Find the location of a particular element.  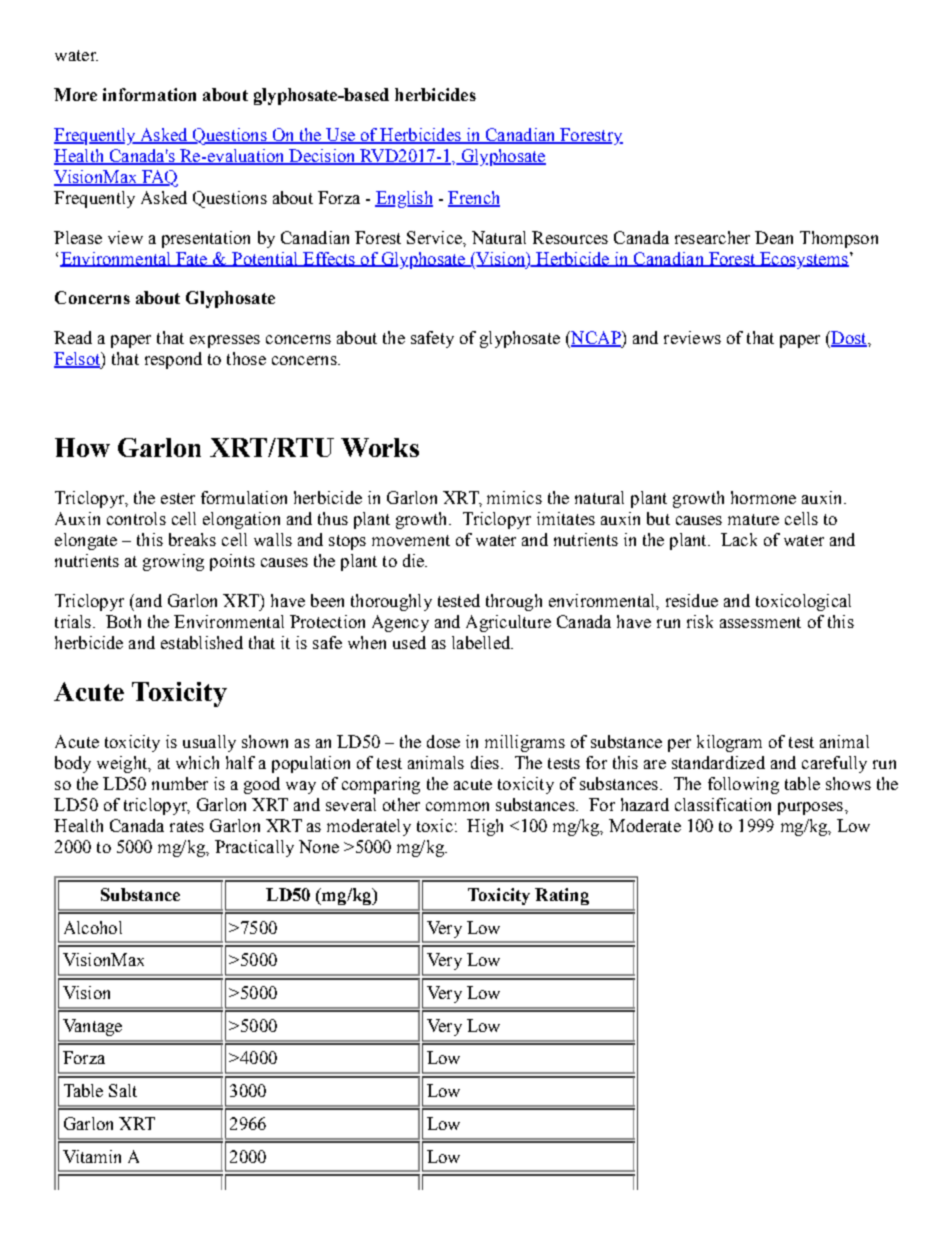

Dean is located at coordinates (774, 237).
